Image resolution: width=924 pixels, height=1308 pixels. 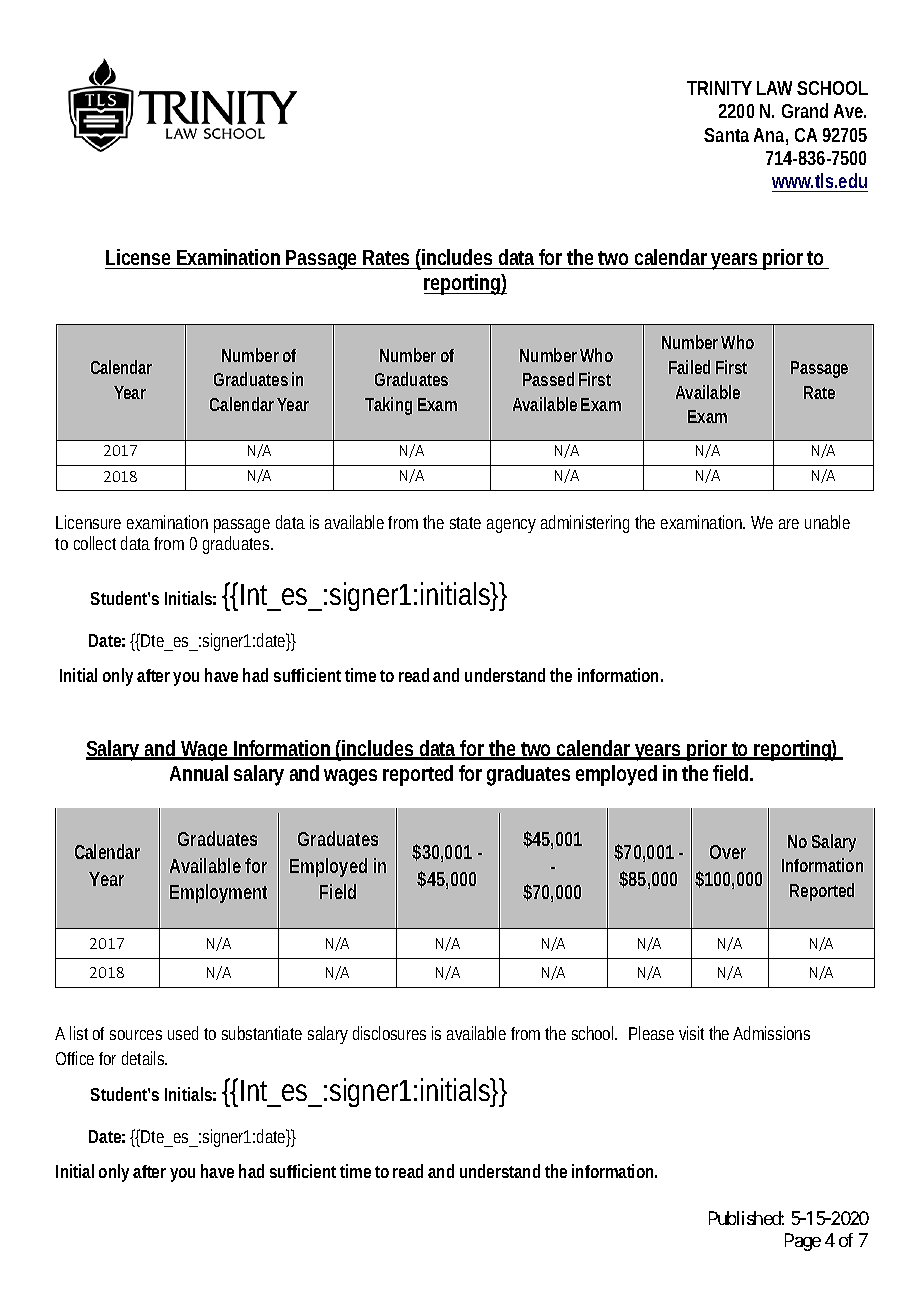 What do you see at coordinates (771, 1033) in the document?
I see `Admissions` at bounding box center [771, 1033].
